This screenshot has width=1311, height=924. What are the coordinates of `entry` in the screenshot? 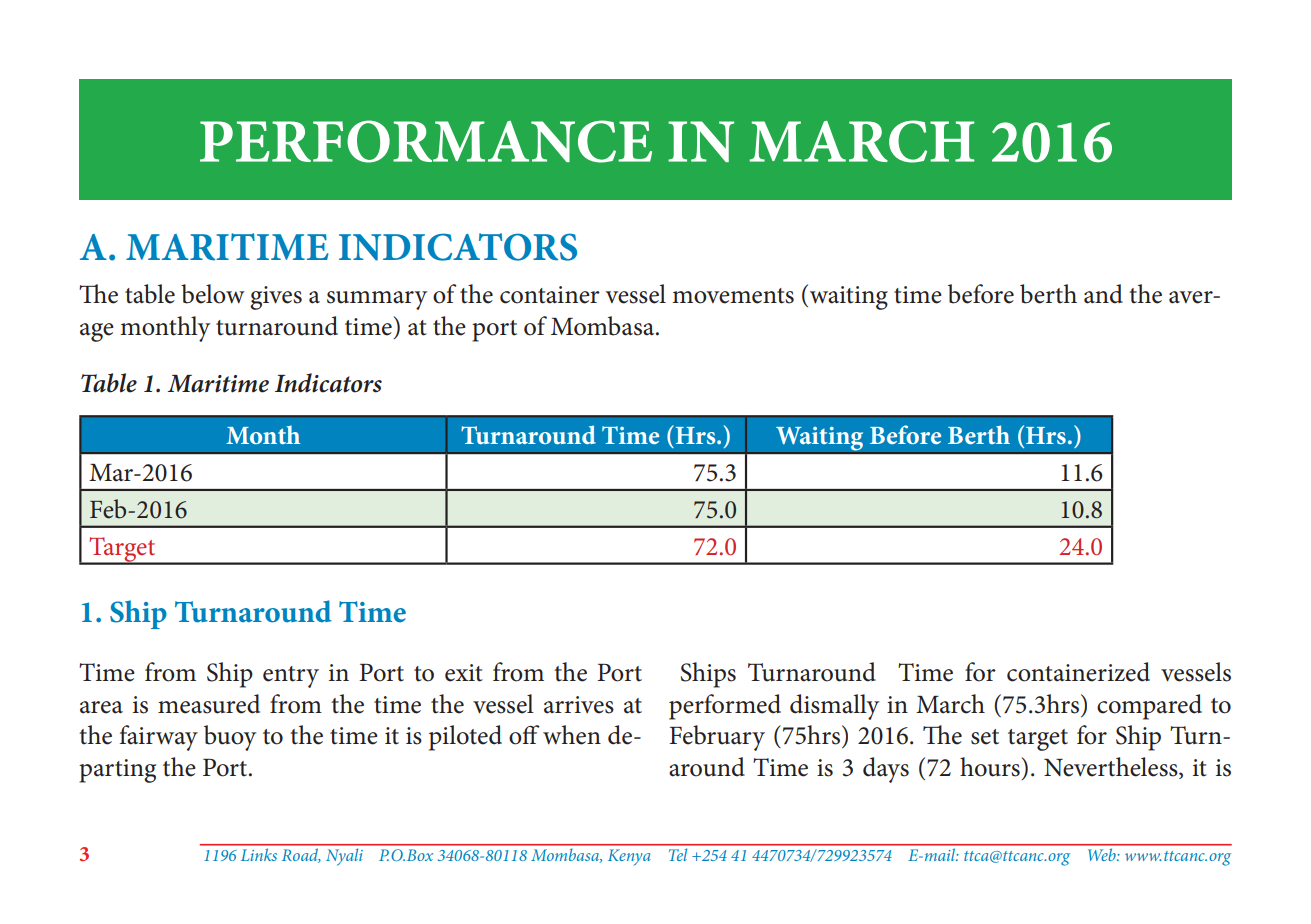 It's located at (291, 677).
